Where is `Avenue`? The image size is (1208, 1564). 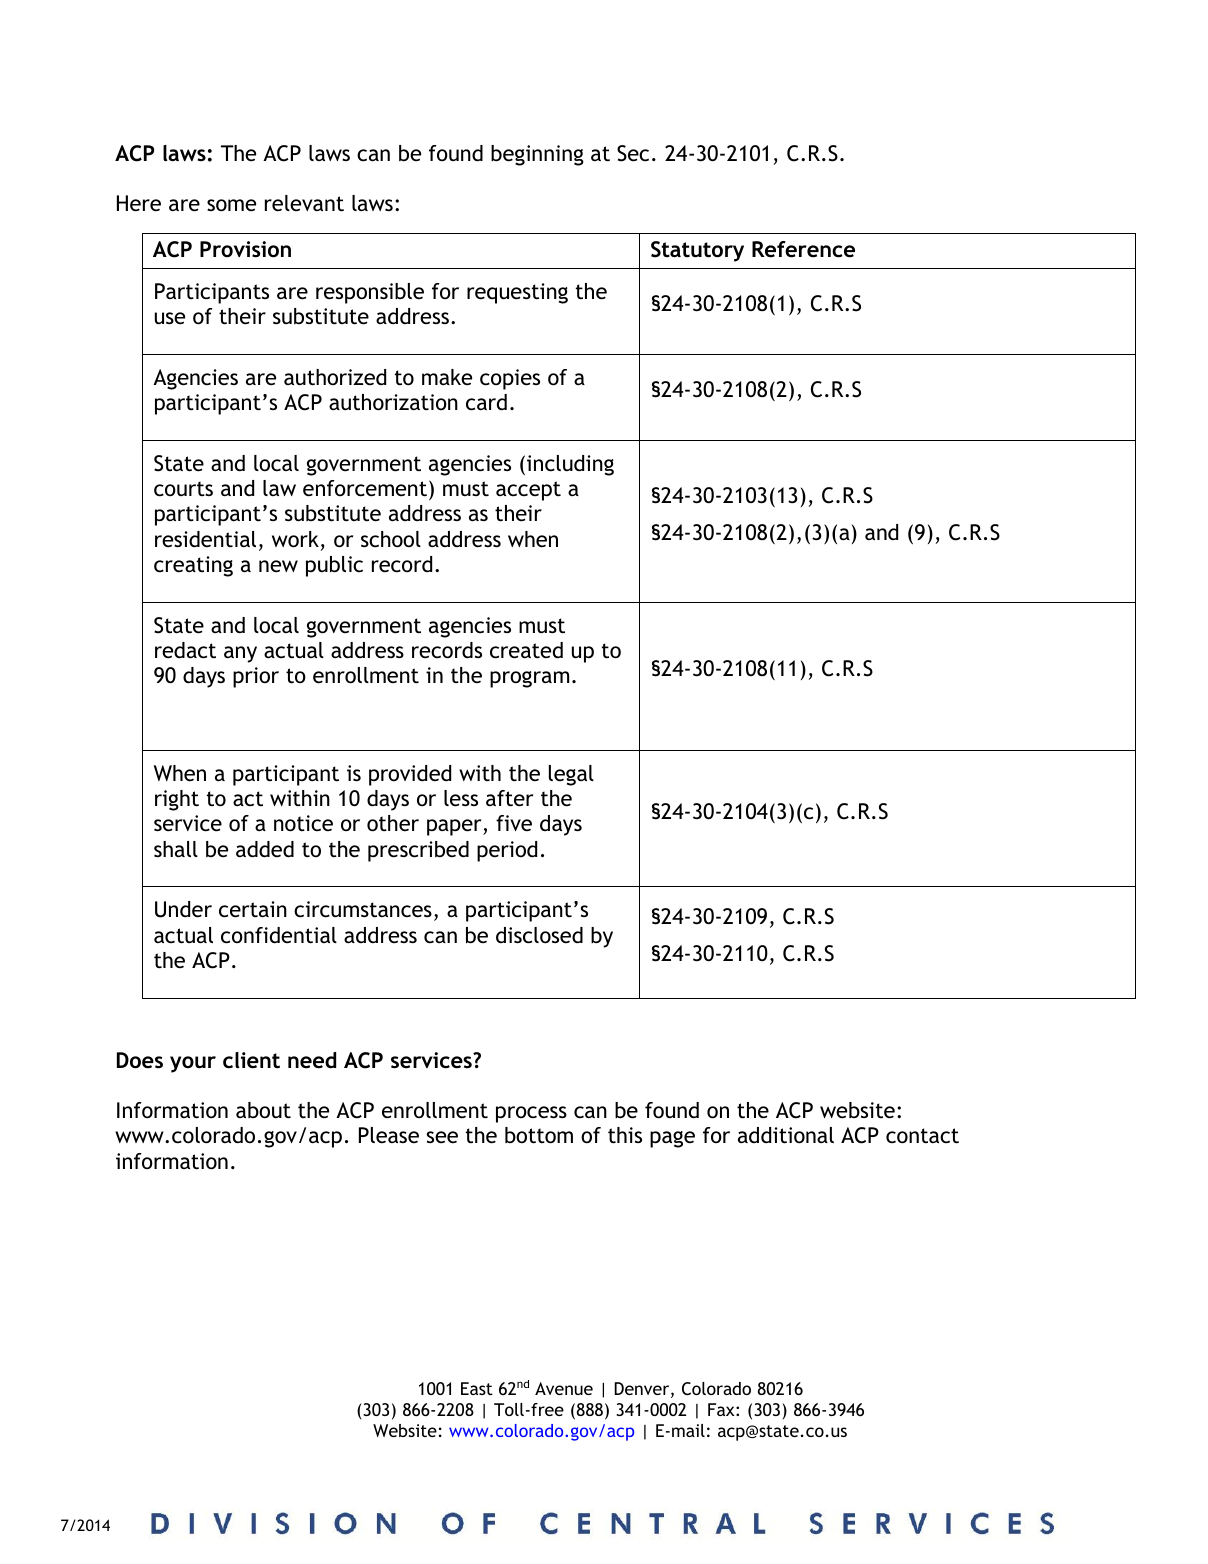
Avenue is located at coordinates (564, 1388).
